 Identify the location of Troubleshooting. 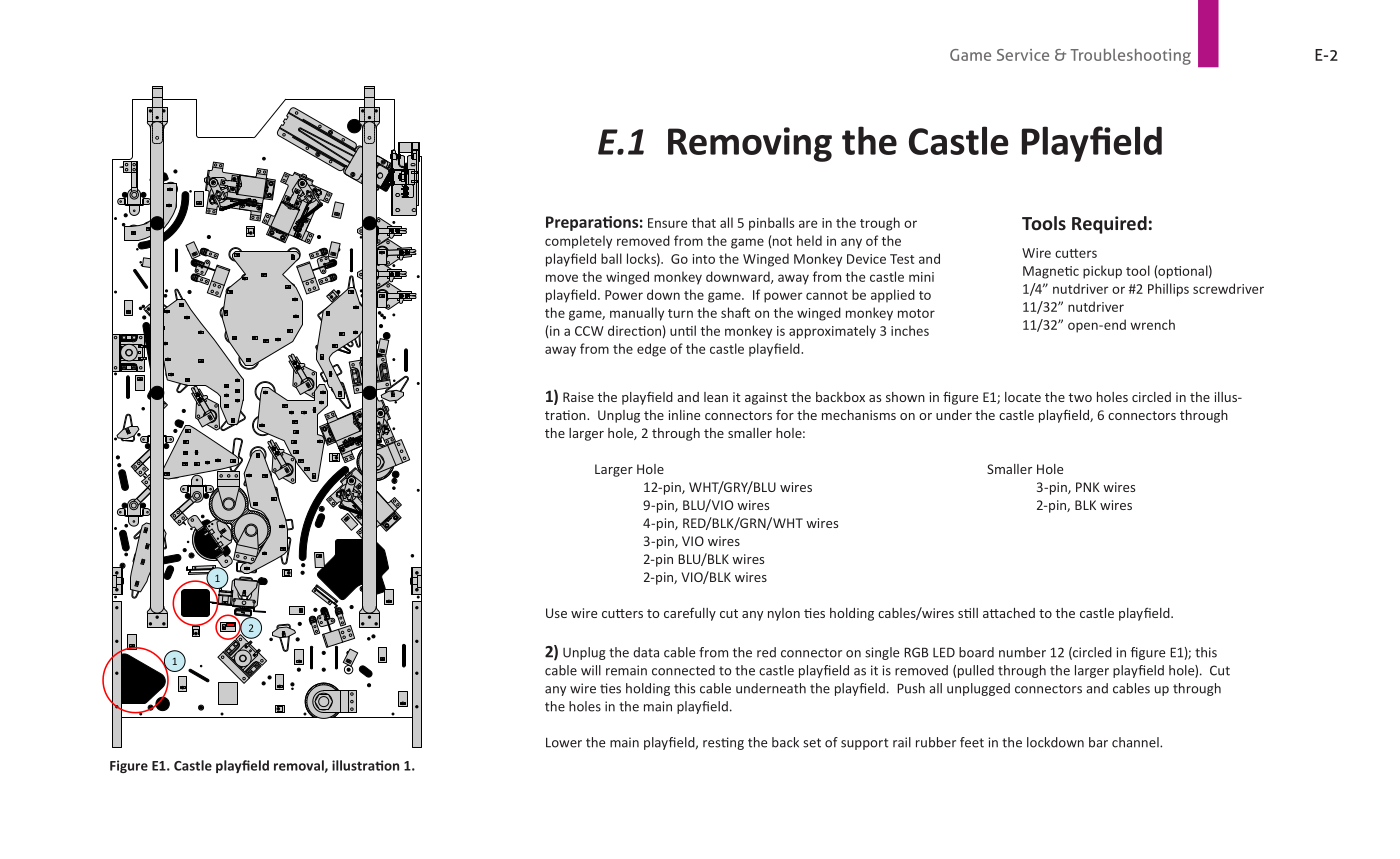
(1130, 57).
